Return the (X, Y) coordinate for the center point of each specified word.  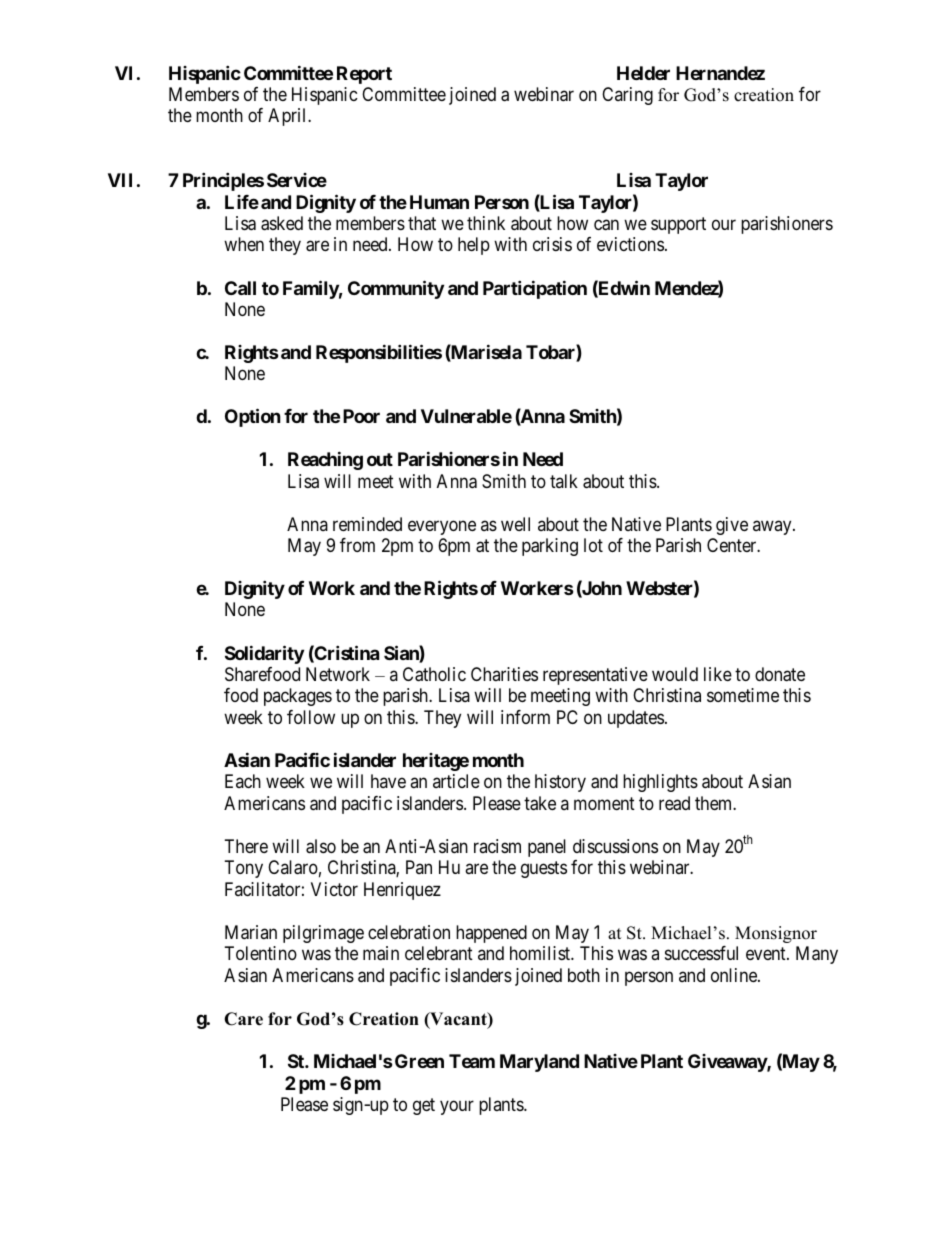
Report (364, 75)
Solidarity (264, 654)
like (718, 674)
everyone (442, 527)
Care (243, 1019)
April (288, 117)
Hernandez (720, 73)
